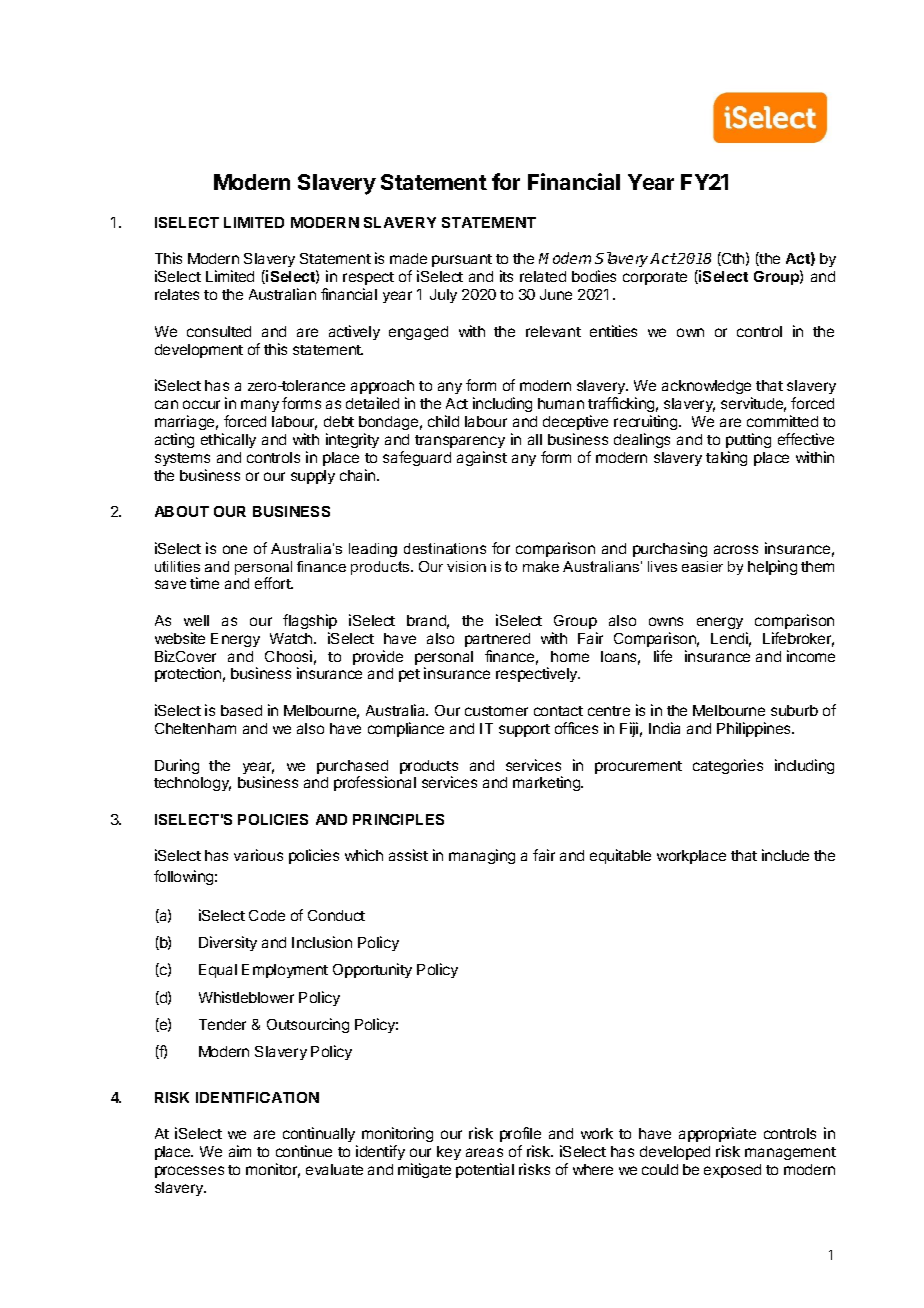  Describe the element at coordinates (177, 294) in the document. I see `relates` at that location.
